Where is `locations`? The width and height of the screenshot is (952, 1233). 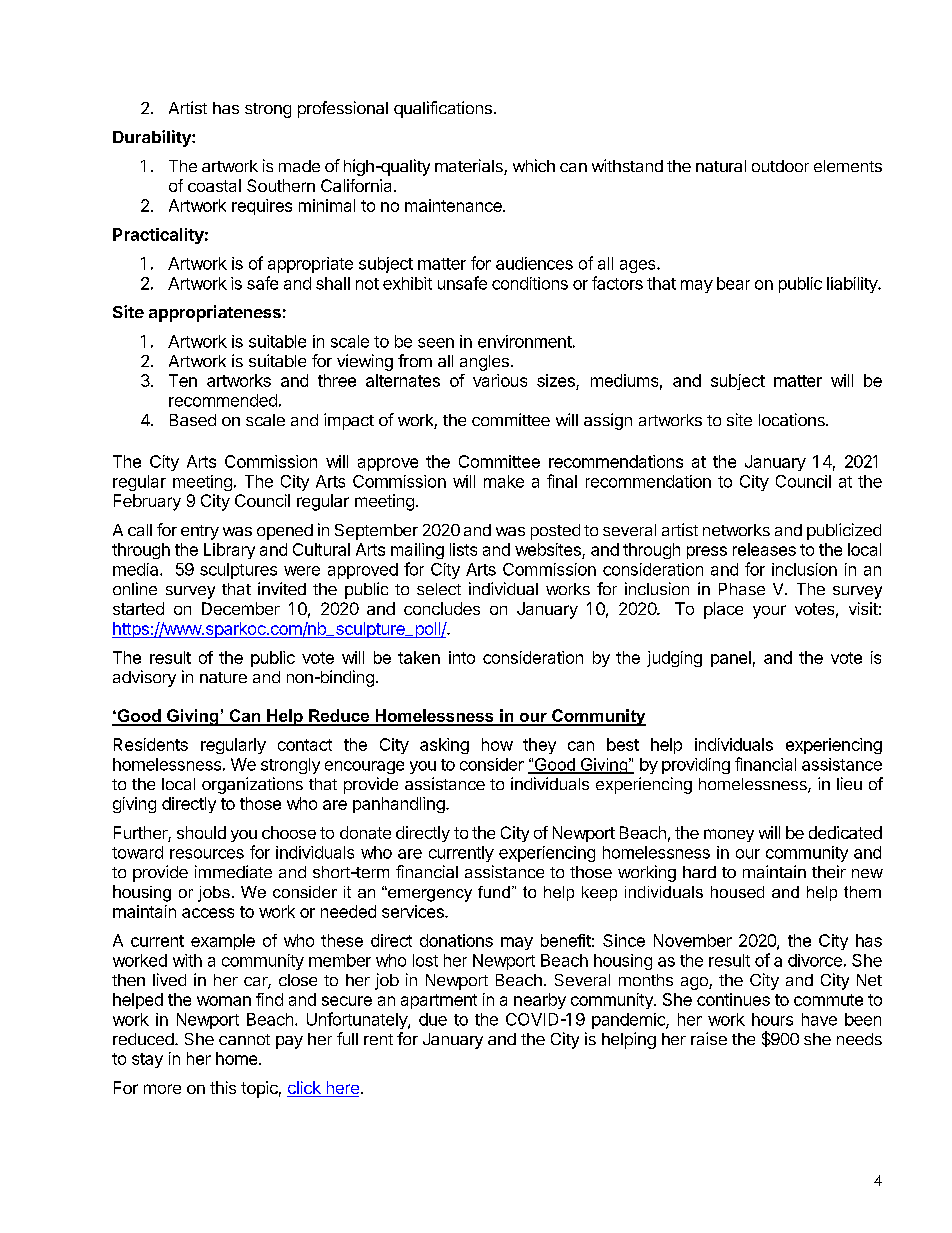
locations is located at coordinates (793, 419).
